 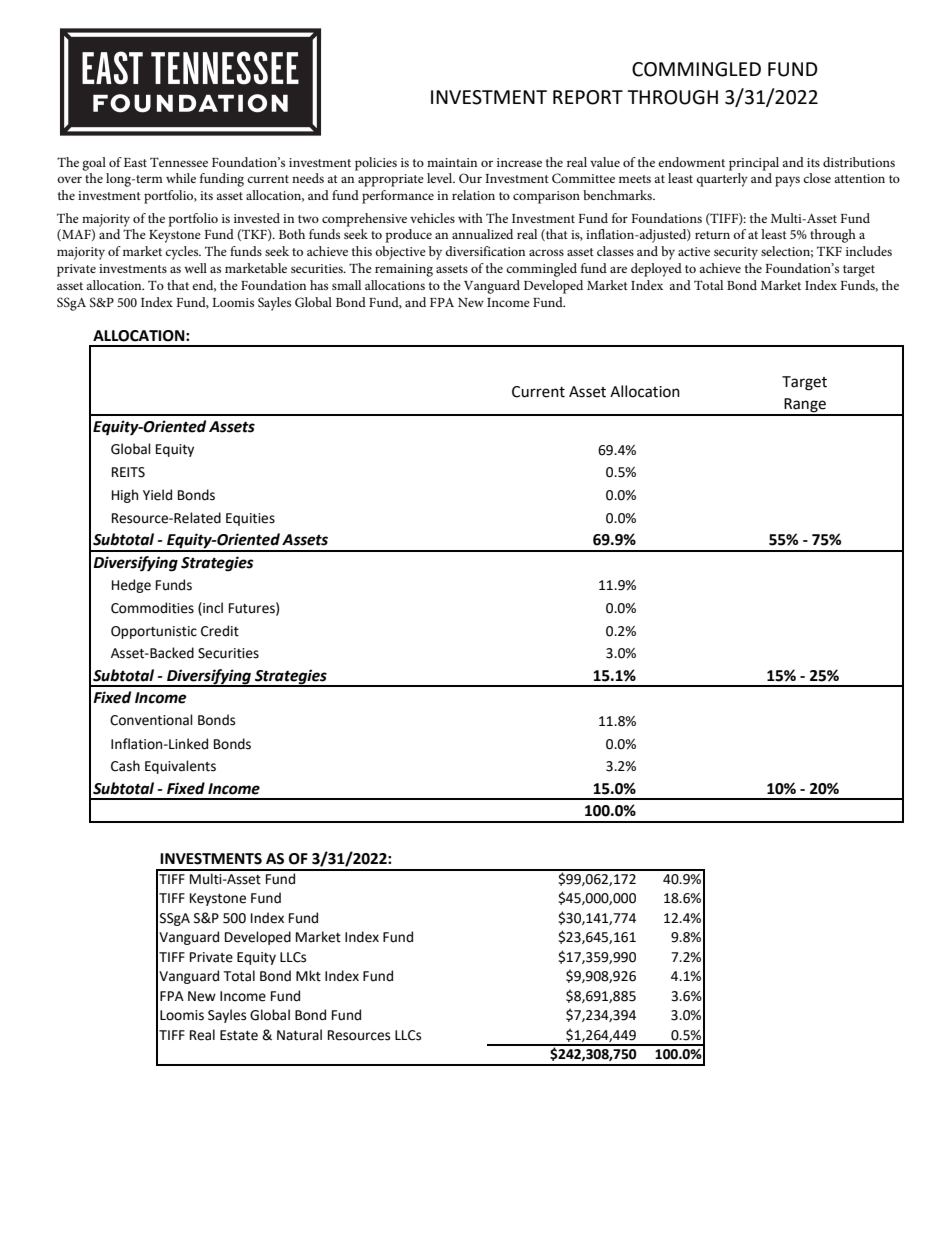 I want to click on well, so click(x=195, y=268).
